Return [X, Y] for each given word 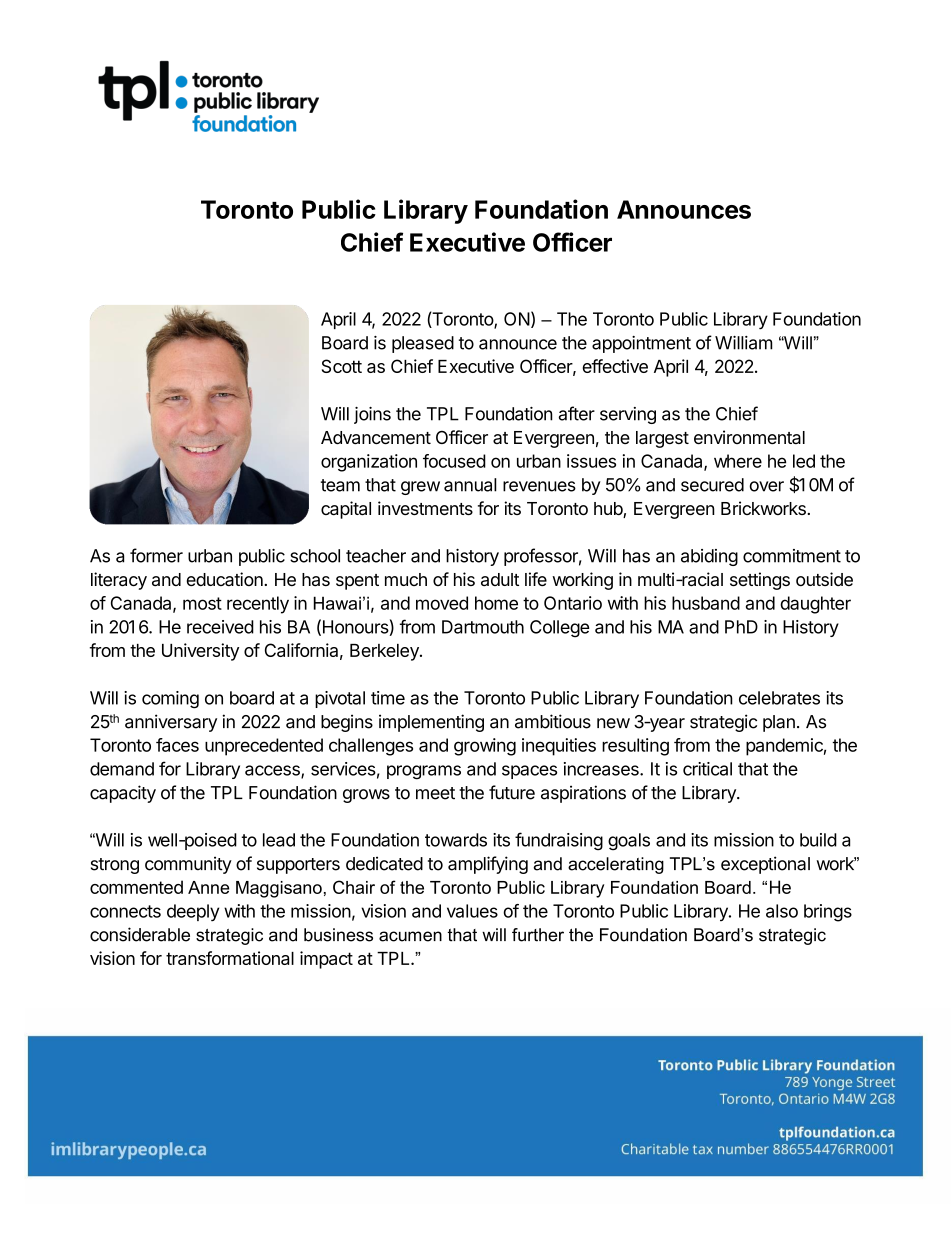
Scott [342, 366]
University [200, 652]
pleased [423, 344]
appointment [641, 344]
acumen [410, 936]
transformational [230, 958]
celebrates [779, 698]
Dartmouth [483, 627]
